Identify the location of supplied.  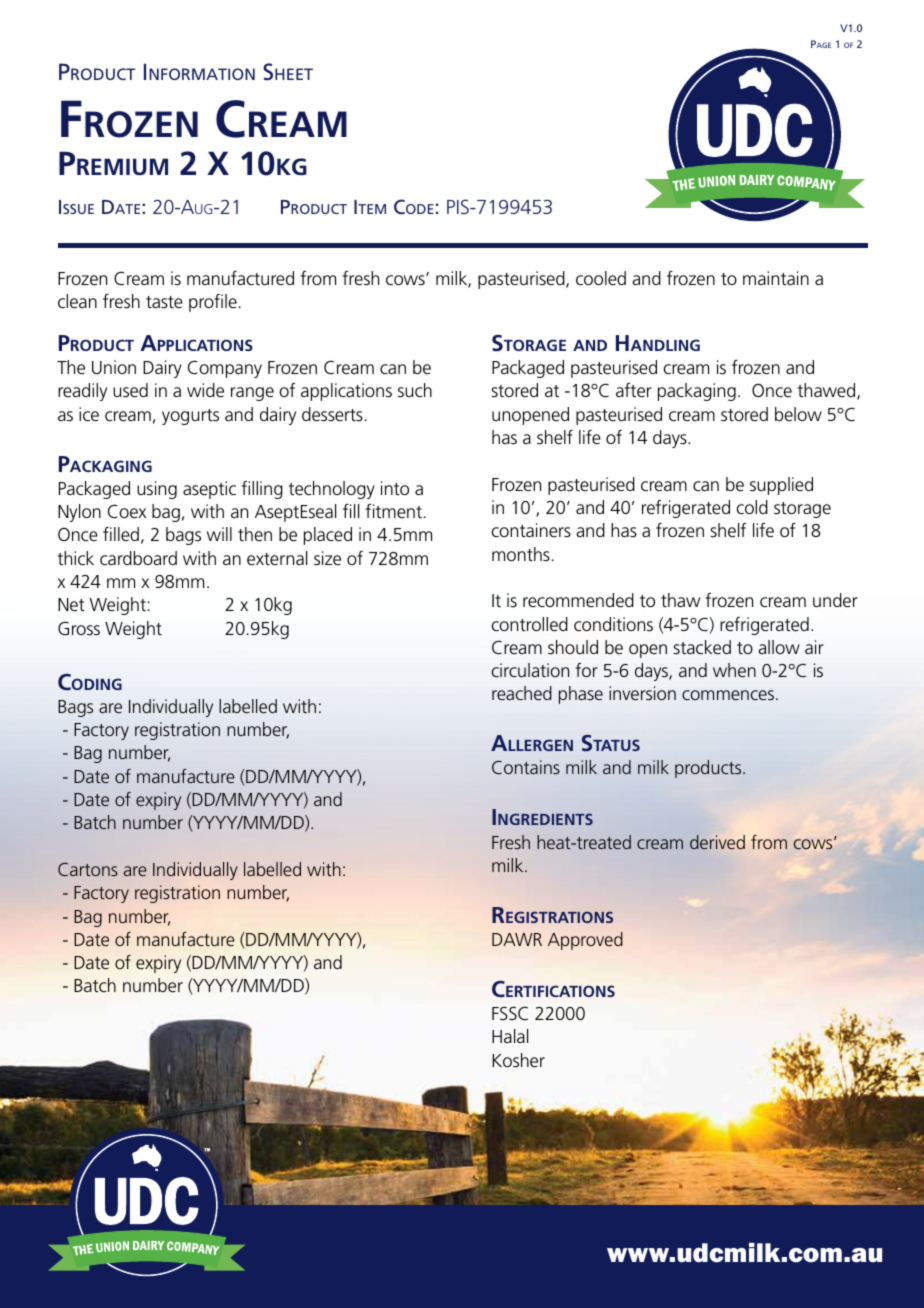
(781, 486).
